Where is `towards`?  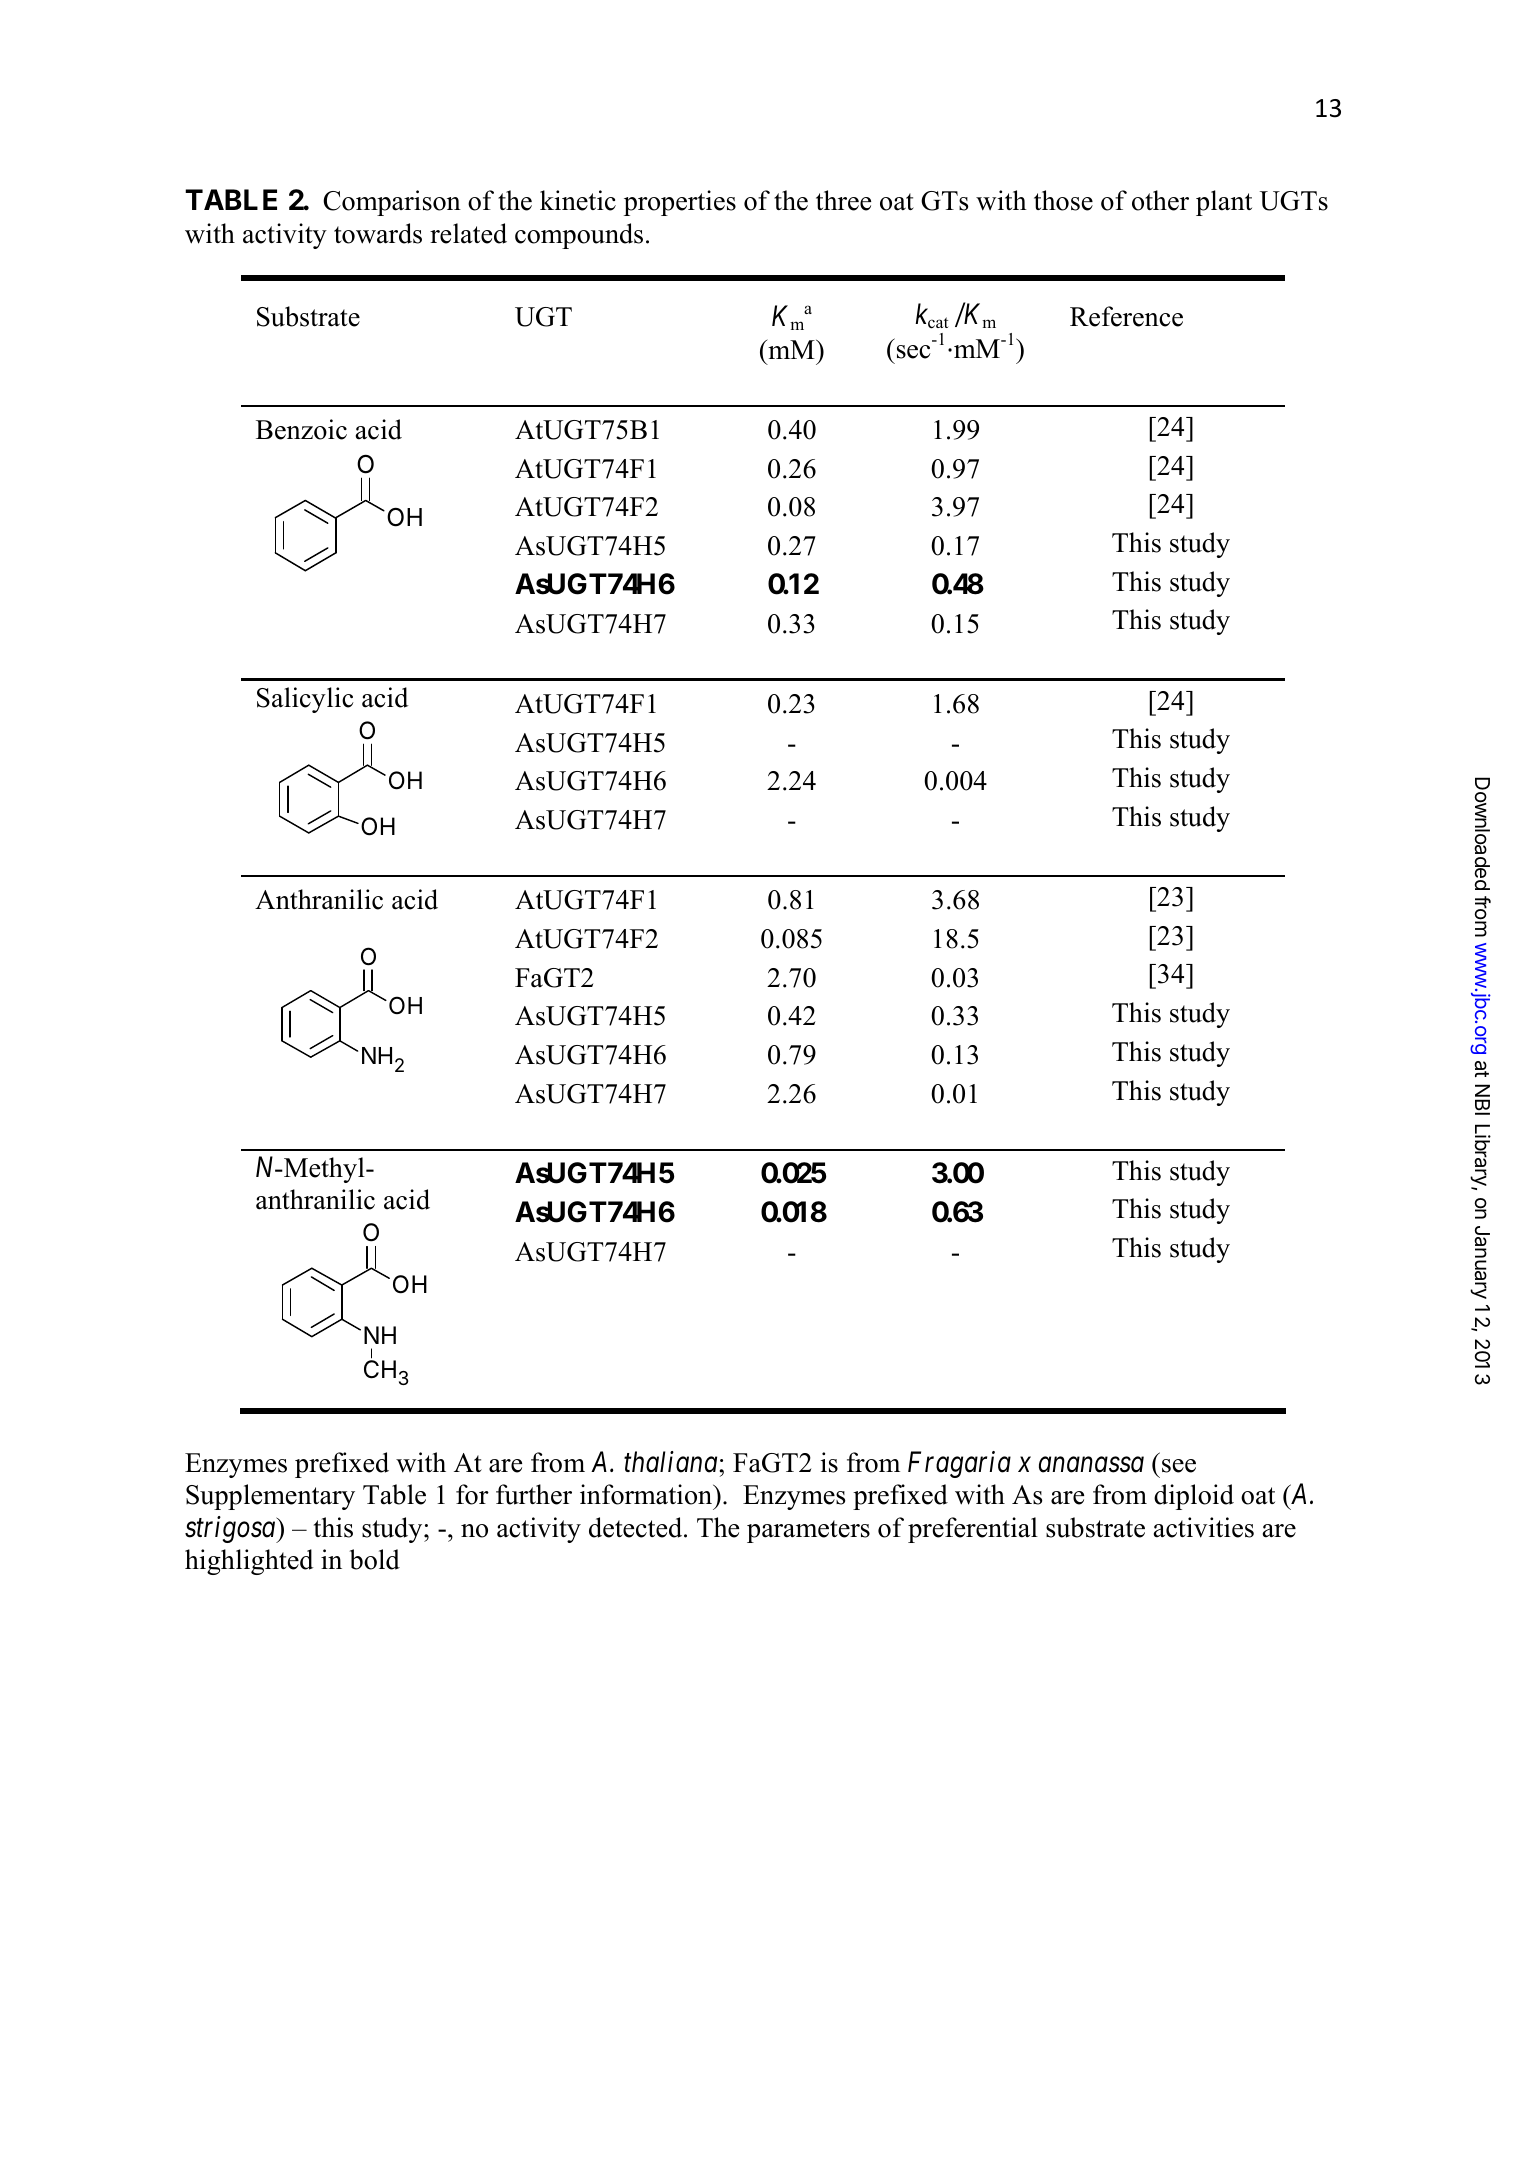 towards is located at coordinates (378, 233).
